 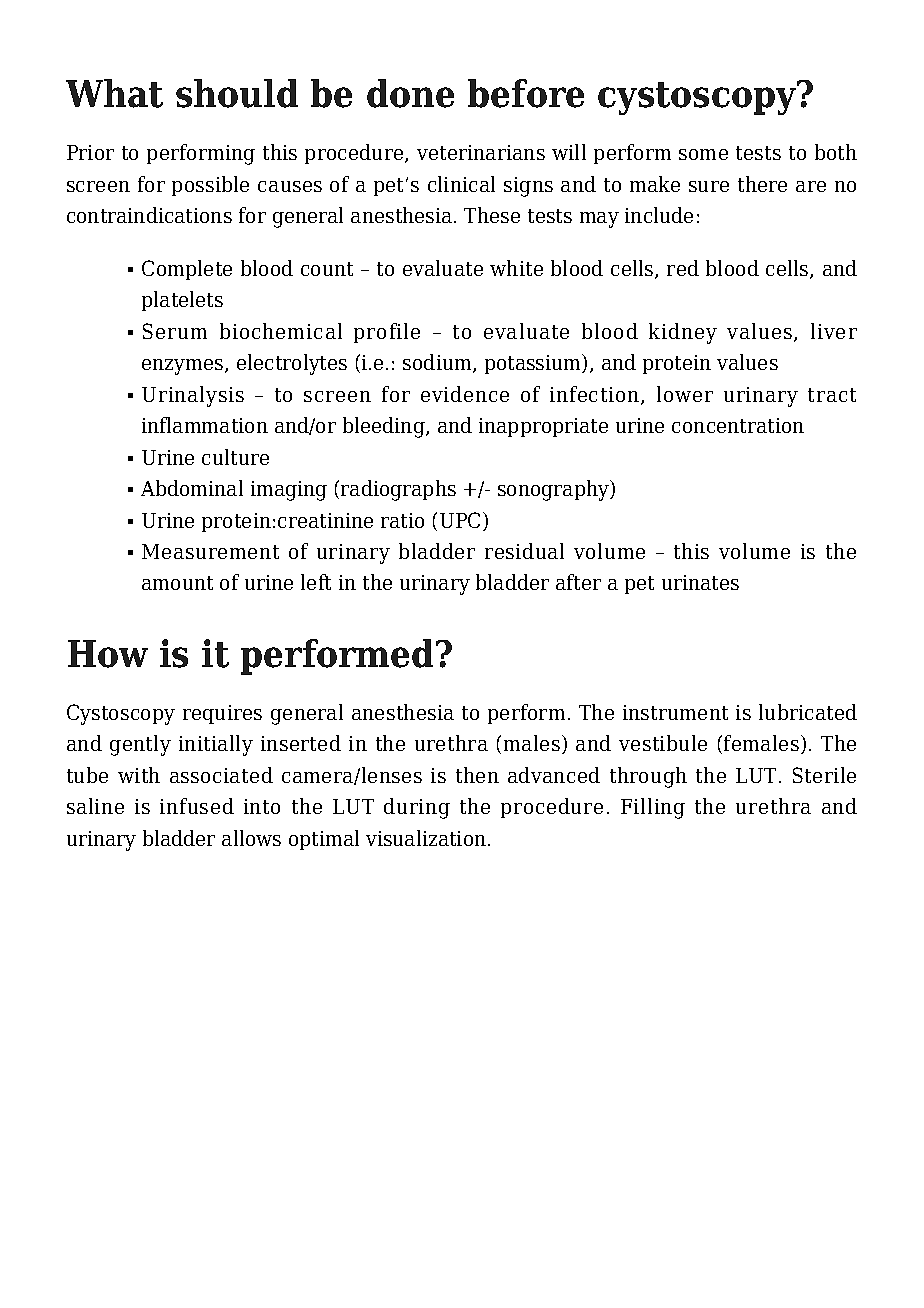 What do you see at coordinates (192, 488) in the screenshot?
I see `Abdominal` at bounding box center [192, 488].
